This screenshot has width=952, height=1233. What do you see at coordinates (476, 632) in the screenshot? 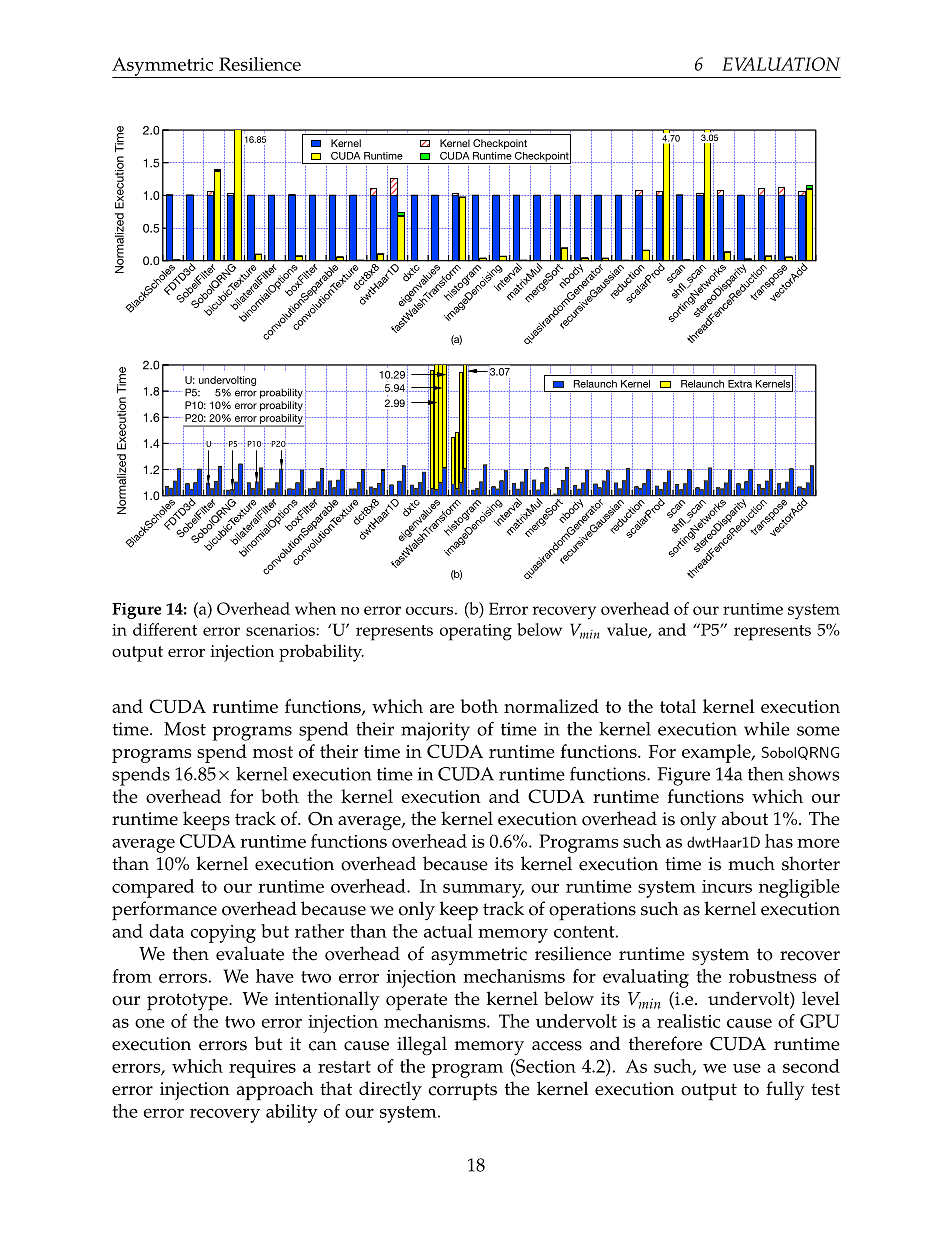
I see `operating` at bounding box center [476, 632].
